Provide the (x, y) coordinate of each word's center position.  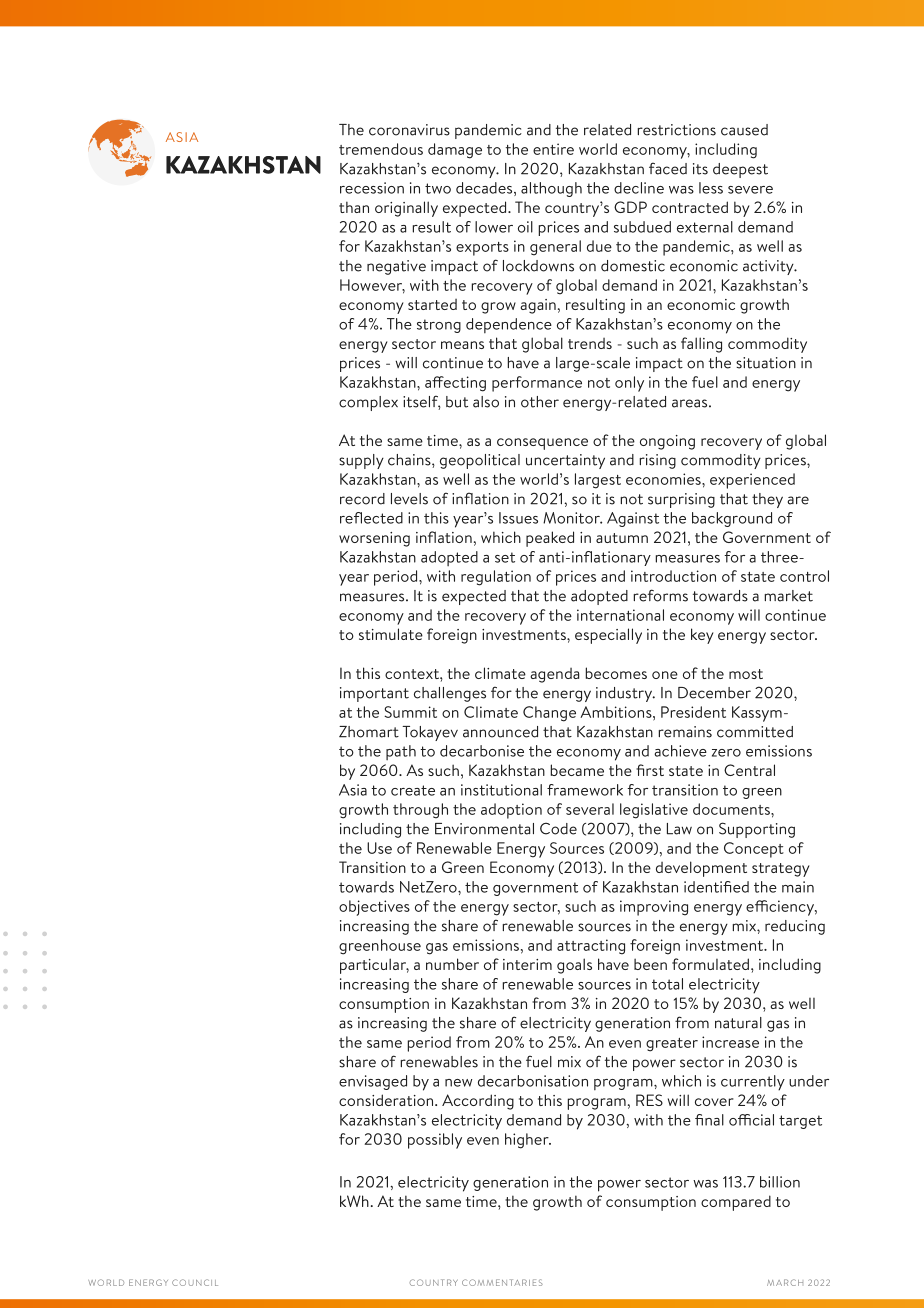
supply (361, 461)
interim (527, 964)
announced (500, 732)
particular (374, 966)
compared (736, 1203)
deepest (740, 170)
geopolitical (480, 461)
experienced (752, 481)
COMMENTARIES (502, 1282)
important (374, 694)
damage (455, 151)
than (354, 207)
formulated (710, 964)
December (714, 693)
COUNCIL (195, 1282)
